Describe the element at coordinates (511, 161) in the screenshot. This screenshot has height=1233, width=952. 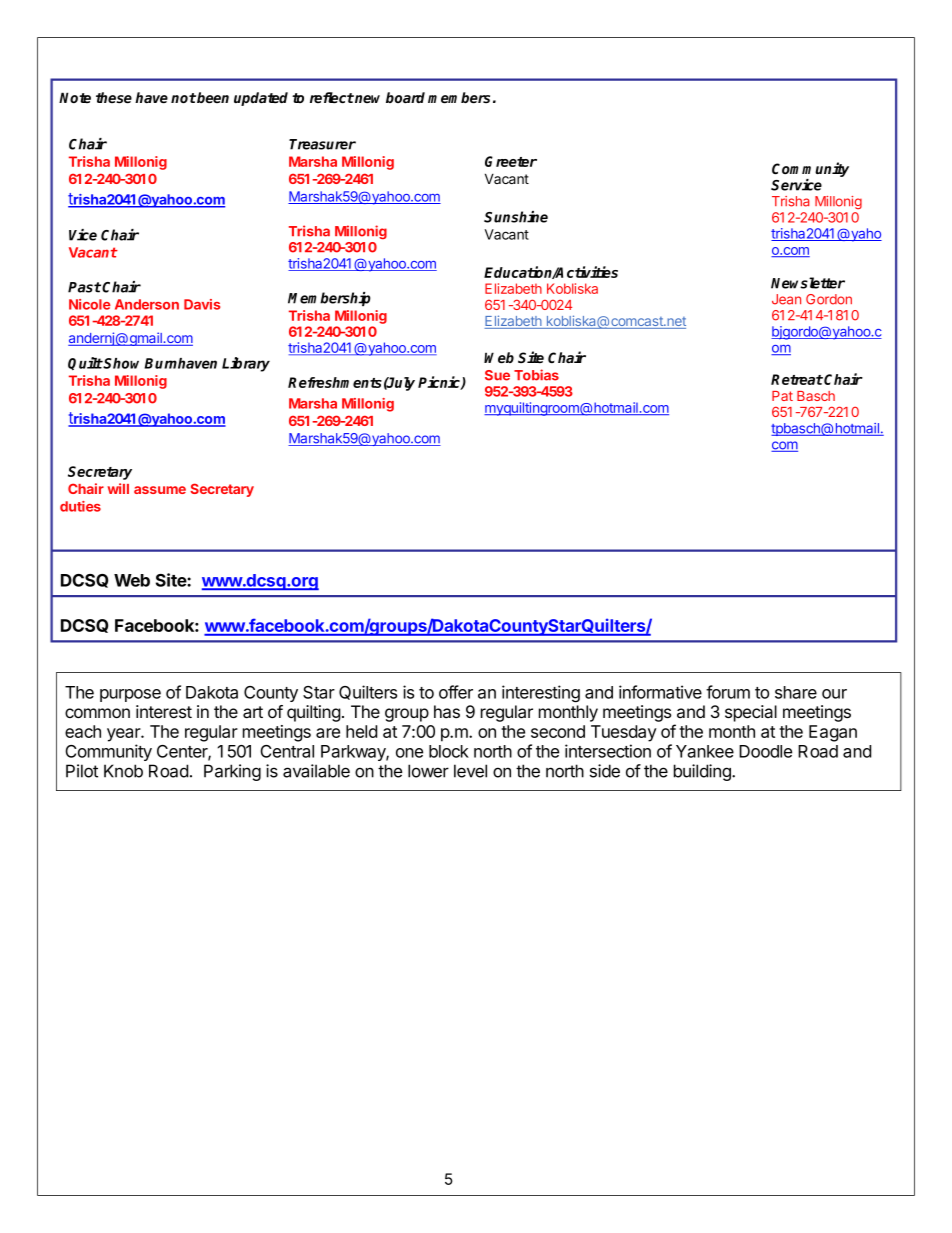
I see `Greeter` at that location.
